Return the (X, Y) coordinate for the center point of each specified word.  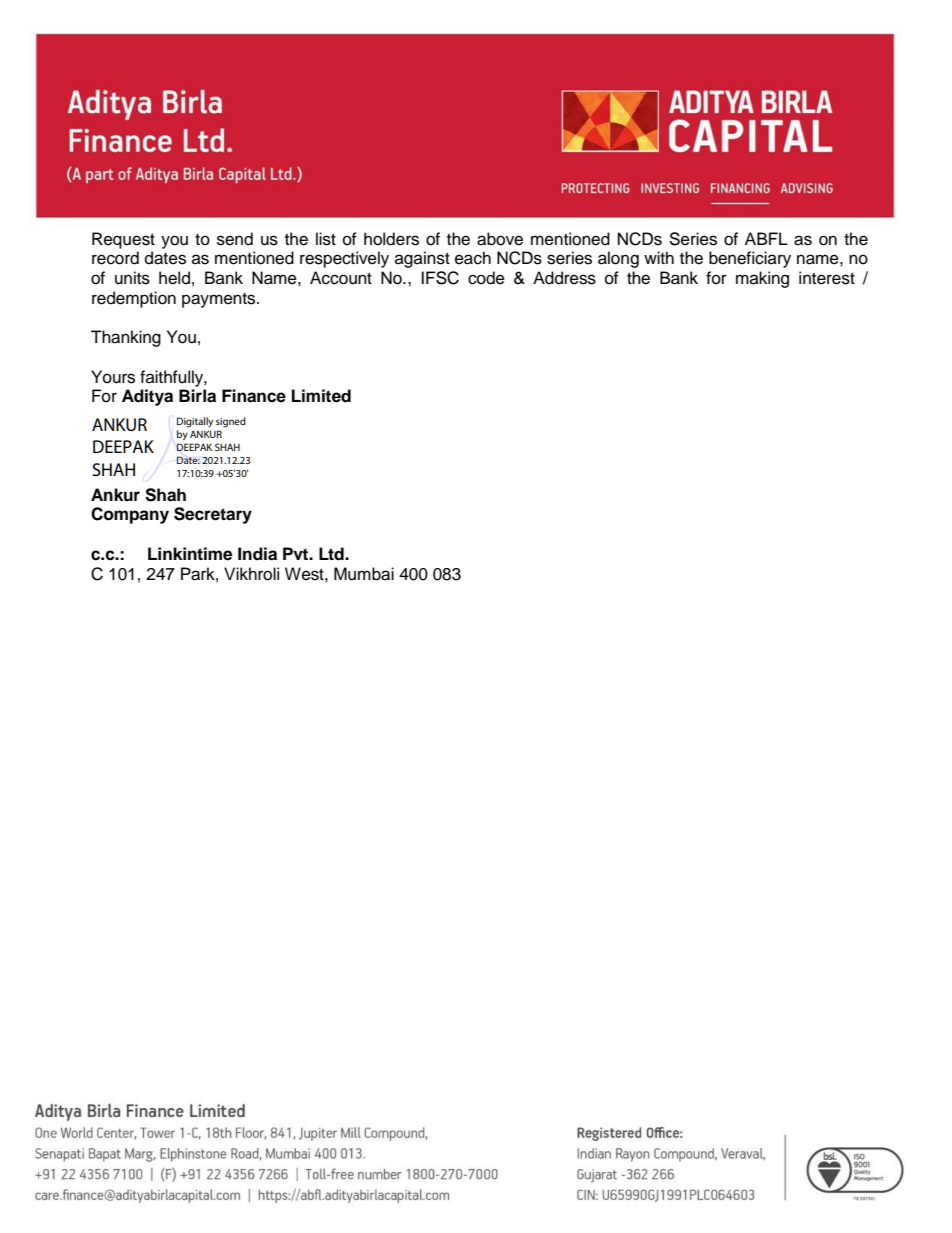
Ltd (332, 554)
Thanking (126, 338)
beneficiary (750, 259)
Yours (113, 377)
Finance (254, 396)
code (486, 278)
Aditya (147, 397)
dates (165, 258)
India (257, 554)
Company (130, 515)
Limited (321, 396)
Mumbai (364, 574)
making (762, 279)
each (473, 258)
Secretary (213, 515)
